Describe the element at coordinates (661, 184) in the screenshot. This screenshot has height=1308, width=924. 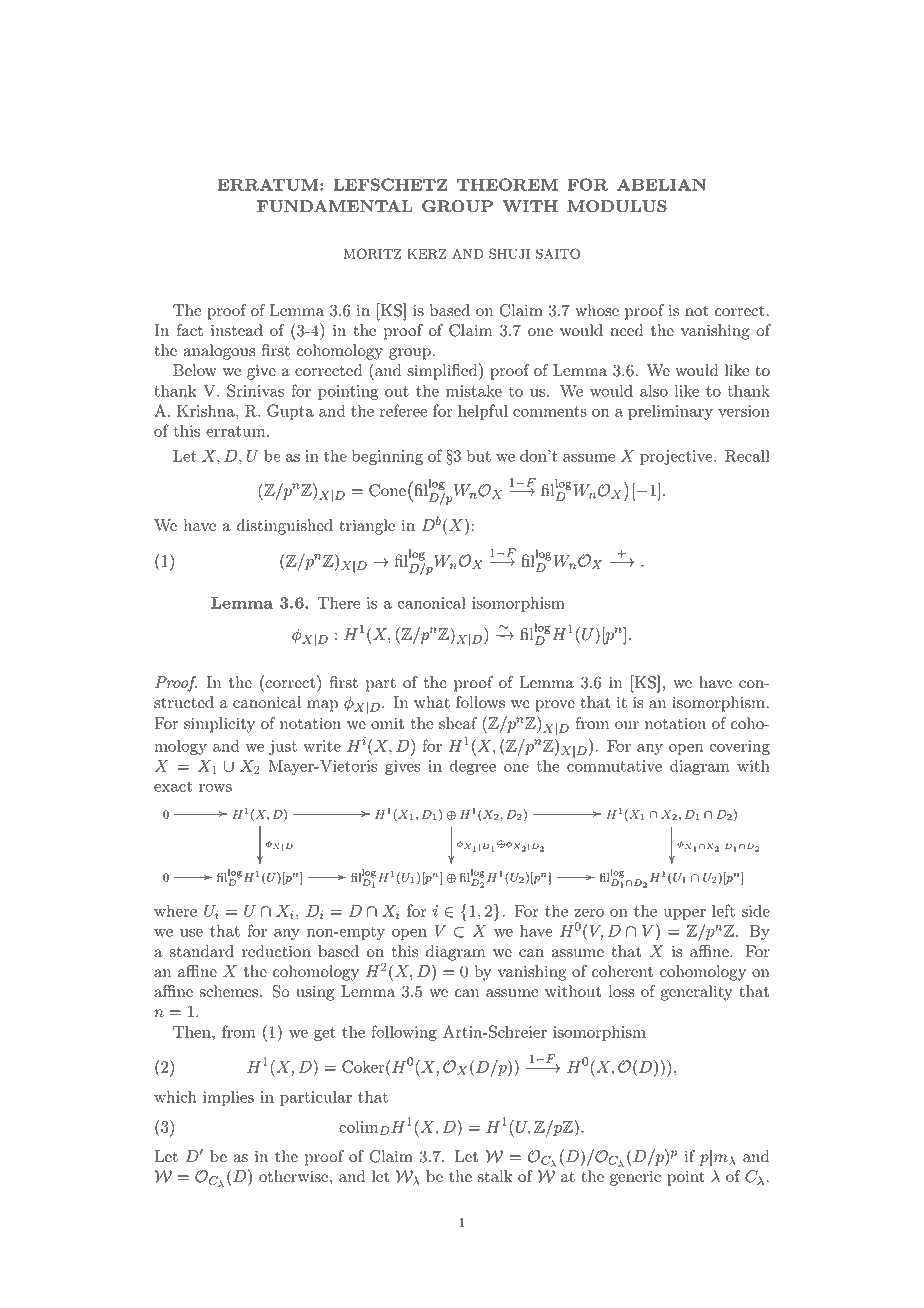
I see `ABELIAN` at that location.
